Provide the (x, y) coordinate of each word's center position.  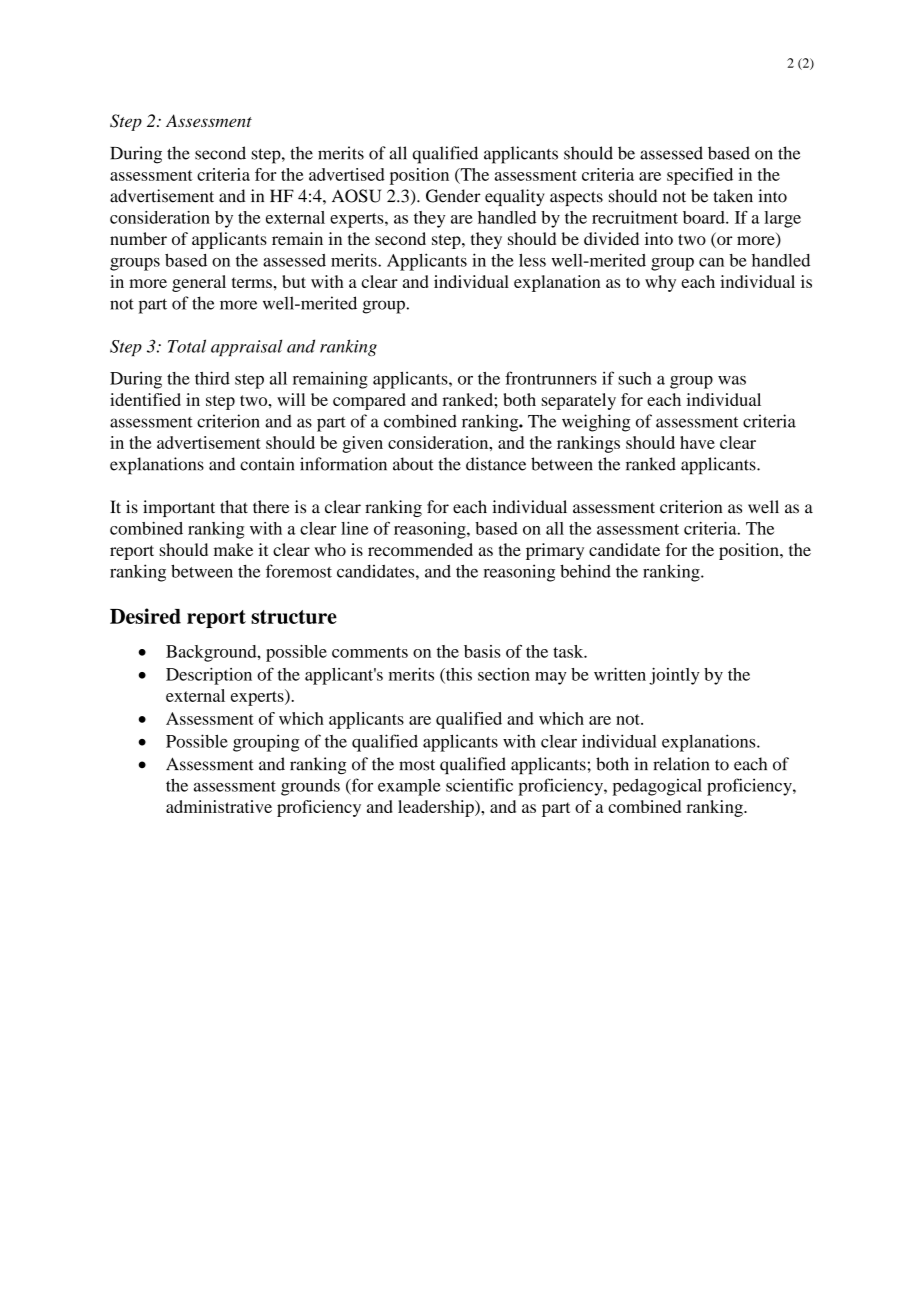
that (234, 507)
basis (482, 651)
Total (187, 346)
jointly (674, 676)
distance (496, 464)
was (732, 380)
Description (209, 676)
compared (369, 401)
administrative (219, 806)
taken (733, 196)
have (697, 442)
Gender (453, 196)
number (138, 238)
